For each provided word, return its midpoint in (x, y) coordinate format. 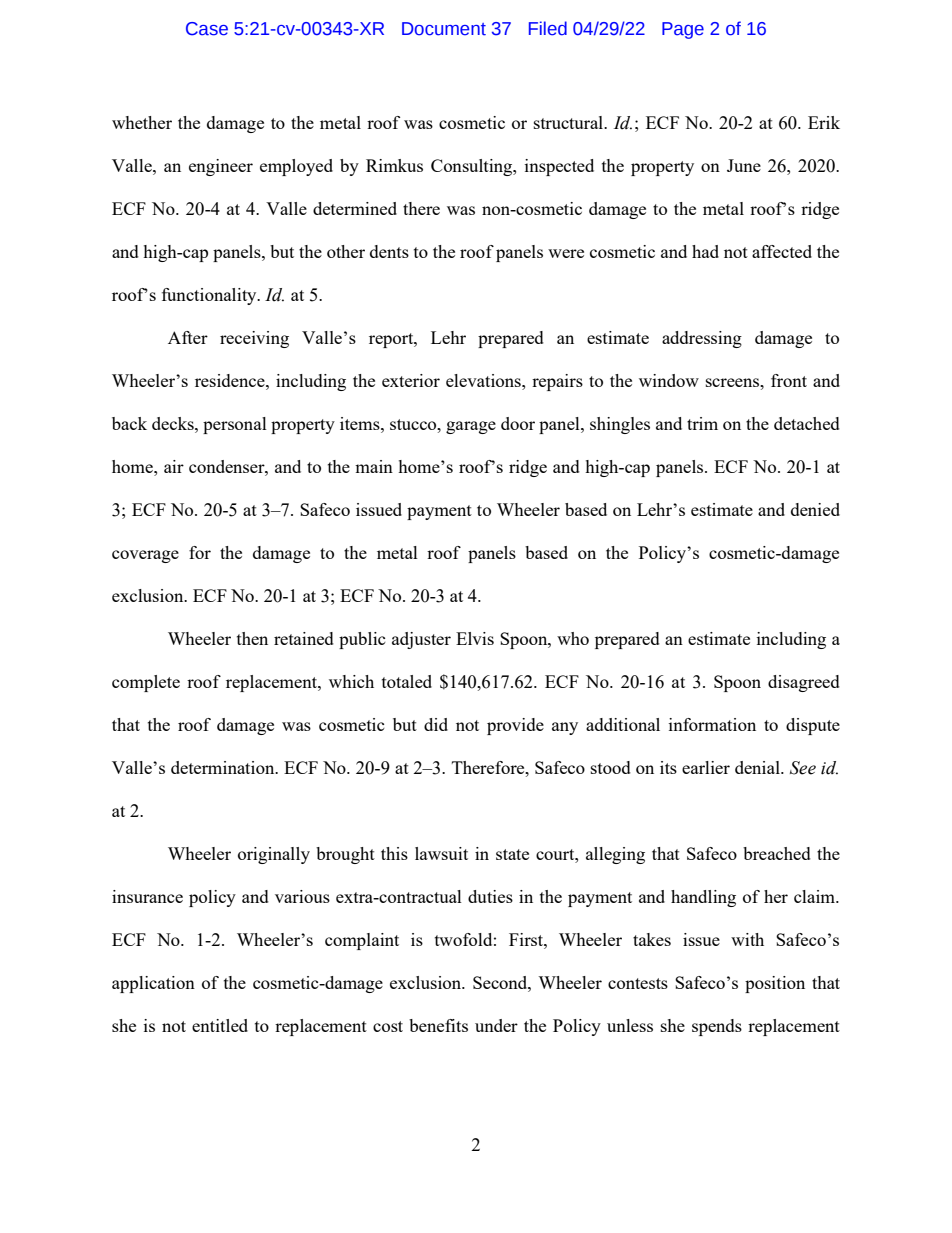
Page (683, 30)
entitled (220, 1025)
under (496, 1025)
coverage (145, 556)
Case (207, 29)
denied (815, 509)
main (374, 466)
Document (444, 29)
